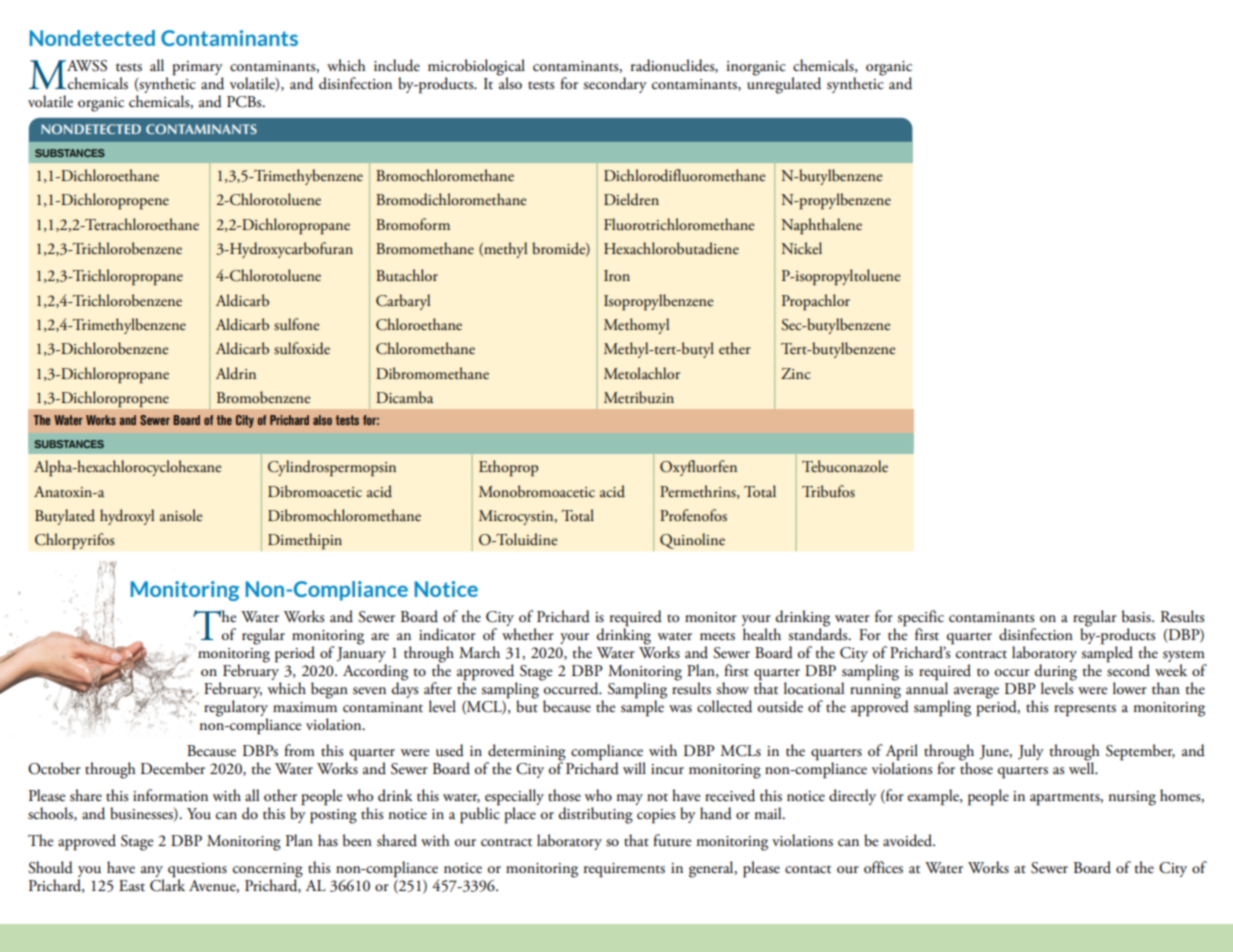  Describe the element at coordinates (197, 870) in the image. I see `questions` at that location.
